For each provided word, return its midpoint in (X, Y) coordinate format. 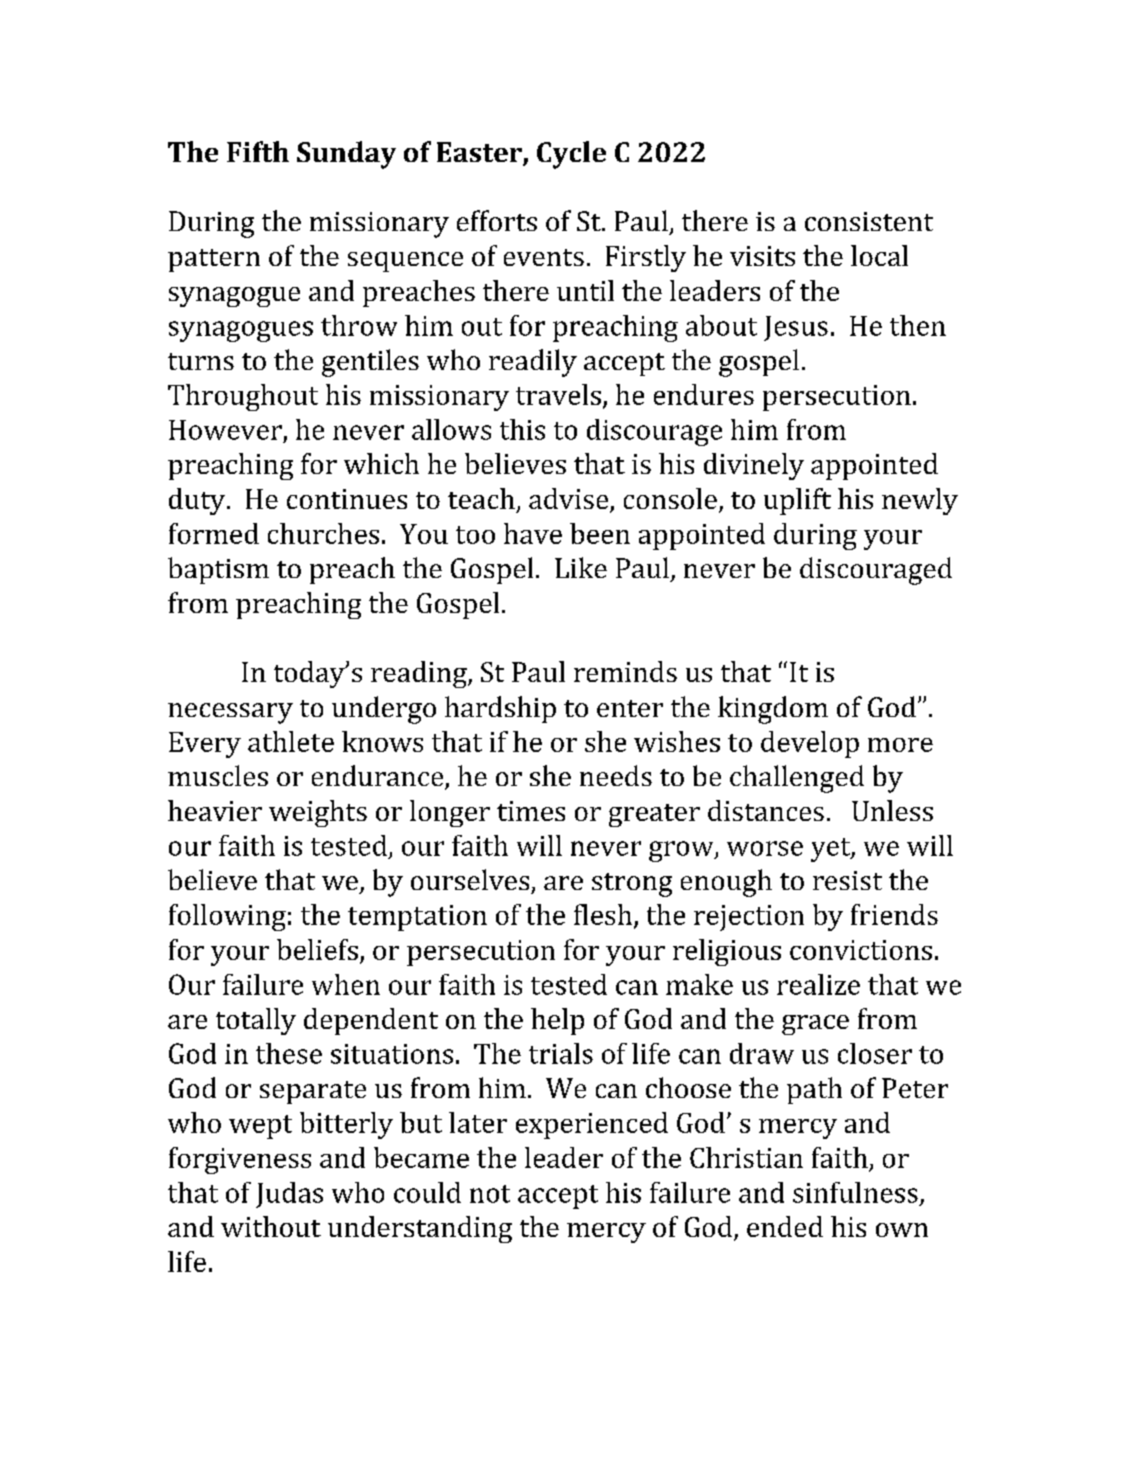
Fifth (258, 151)
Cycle (571, 155)
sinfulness (855, 1192)
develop (810, 744)
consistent (869, 221)
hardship (500, 709)
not (490, 1194)
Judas (289, 1195)
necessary (230, 713)
